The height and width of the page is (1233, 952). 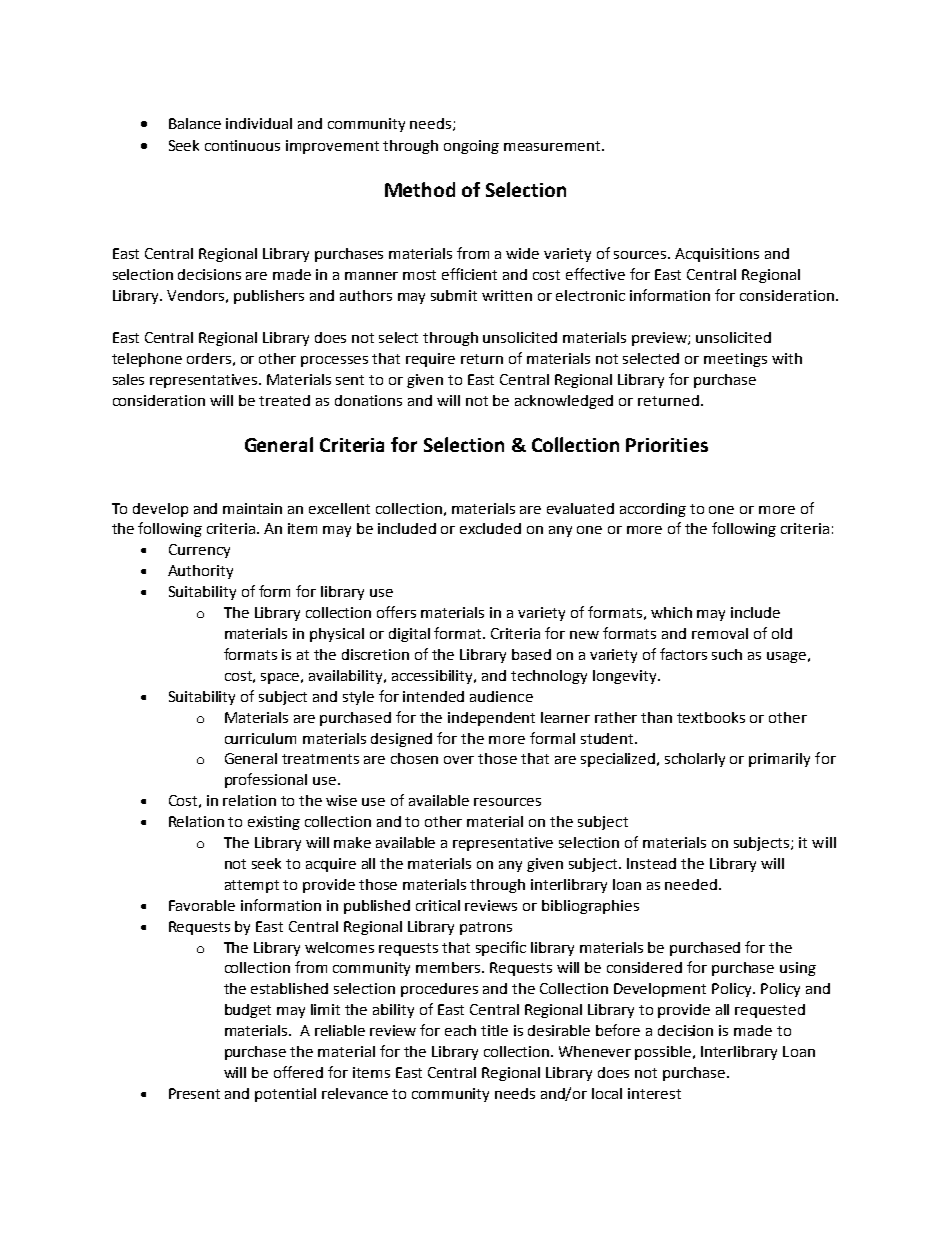 What do you see at coordinates (471, 147) in the page?
I see `ongoing` at bounding box center [471, 147].
